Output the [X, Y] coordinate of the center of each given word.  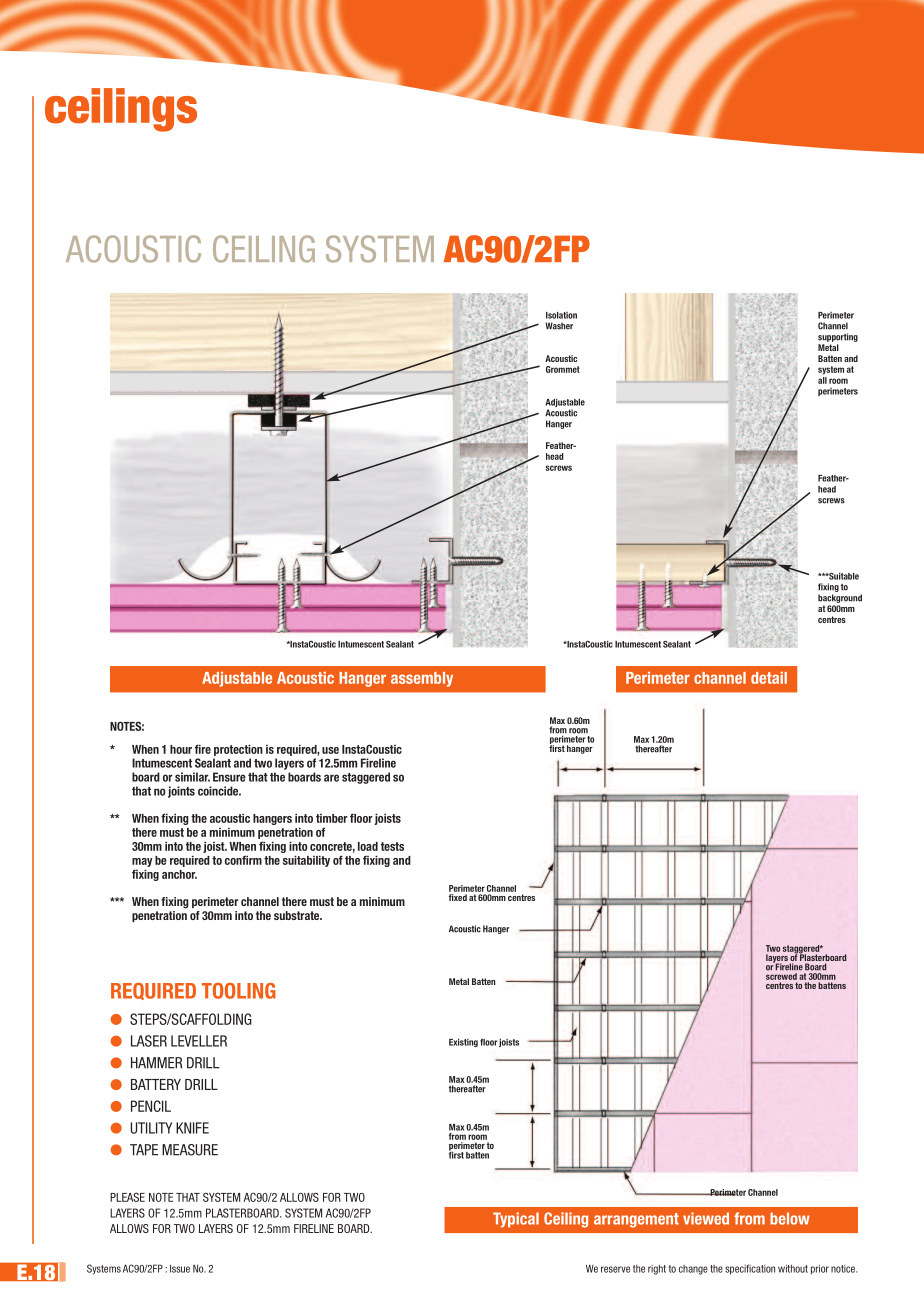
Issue [180, 1268]
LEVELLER [199, 1041]
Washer [559, 326]
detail [769, 678]
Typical [516, 1220]
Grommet [563, 369]
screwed [781, 976]
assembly [422, 679]
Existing [463, 1042]
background [840, 598]
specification [750, 1269]
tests [392, 846]
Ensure [229, 777]
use [330, 750]
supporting [838, 337]
